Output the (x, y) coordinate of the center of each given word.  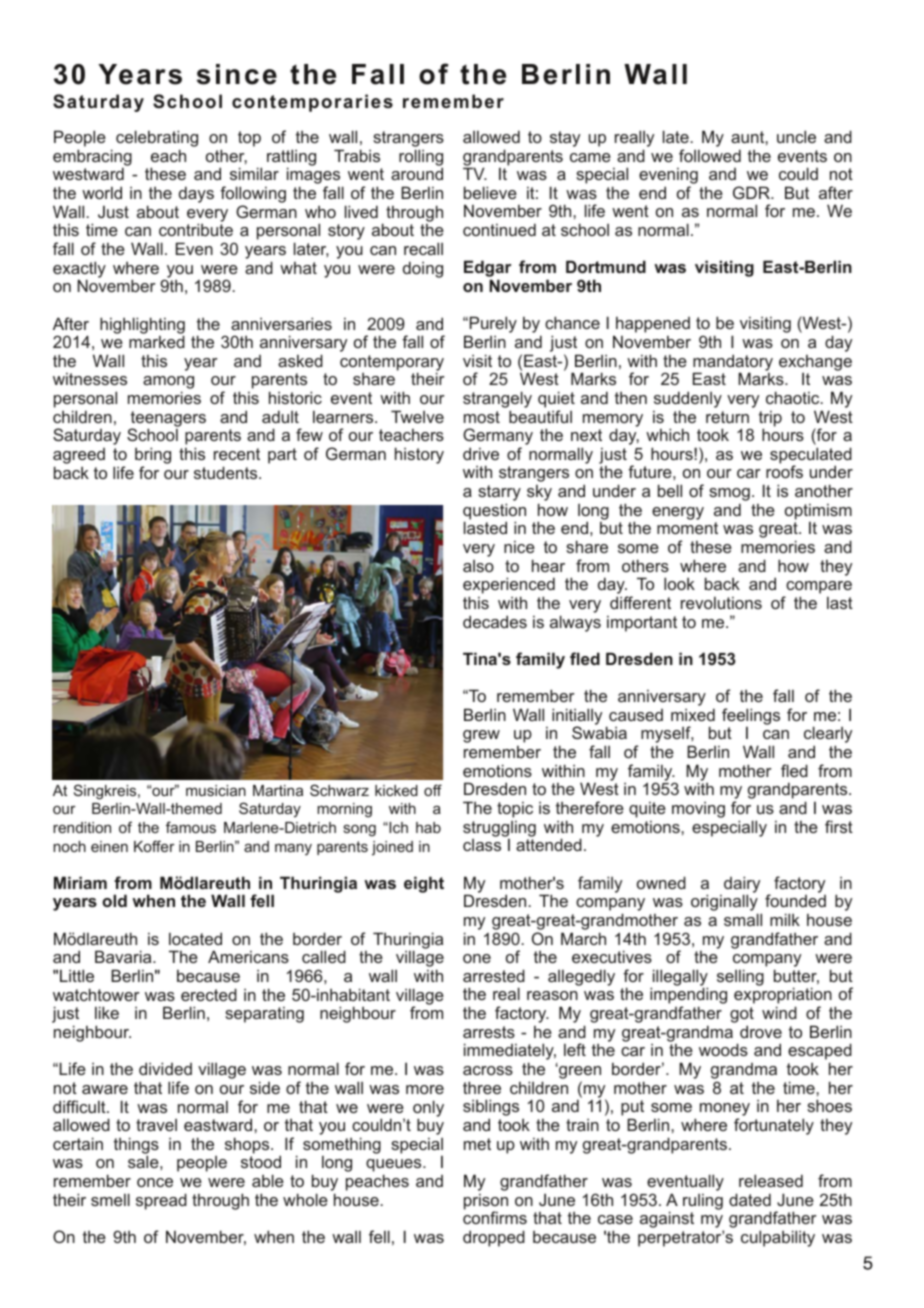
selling (740, 977)
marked (157, 341)
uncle (796, 136)
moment (687, 528)
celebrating (157, 140)
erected (209, 994)
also (478, 566)
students (227, 472)
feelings (751, 717)
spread (161, 1201)
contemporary (392, 364)
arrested (494, 975)
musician (216, 790)
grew (481, 736)
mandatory (733, 363)
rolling (421, 158)
